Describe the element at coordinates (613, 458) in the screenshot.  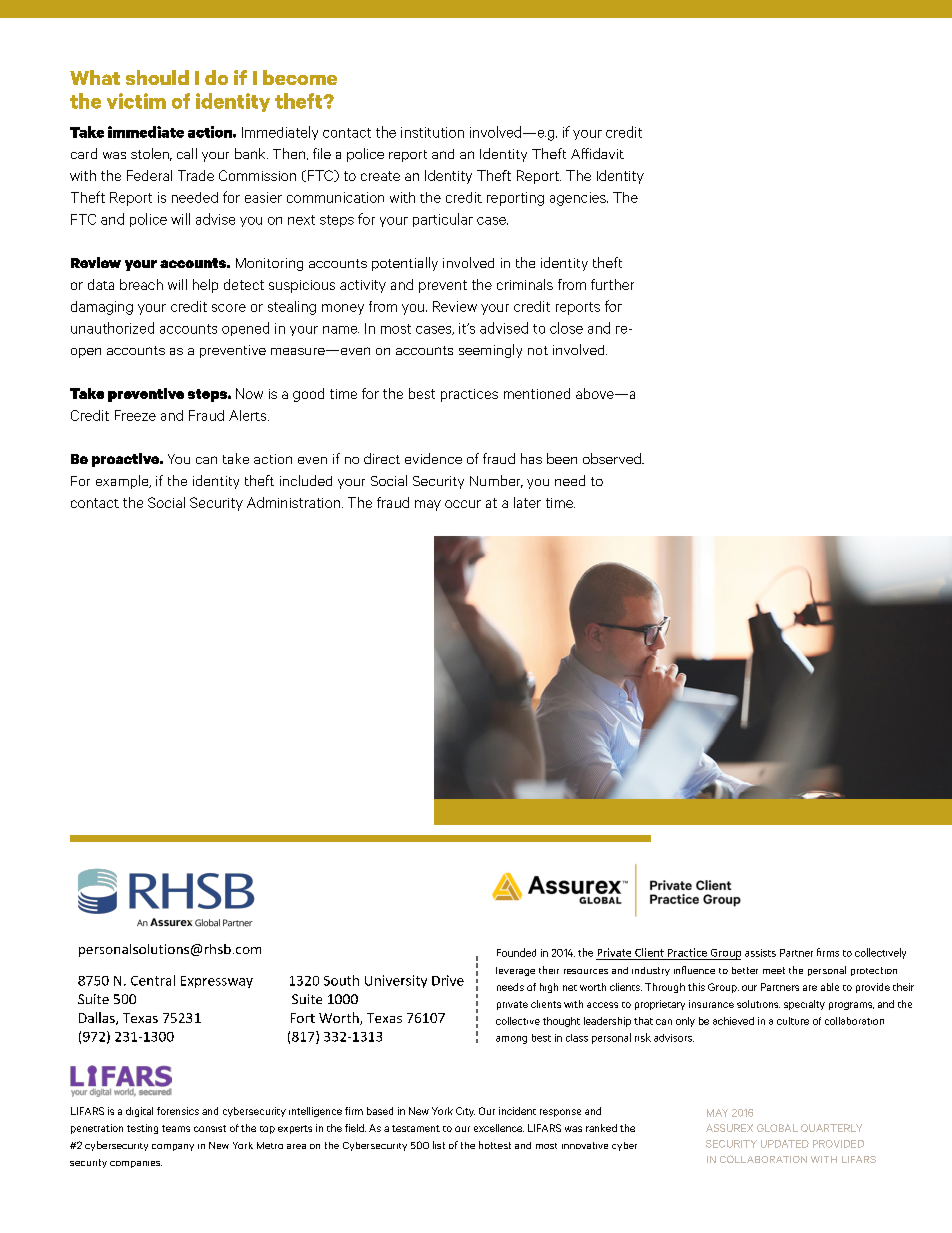
I see `observed` at that location.
